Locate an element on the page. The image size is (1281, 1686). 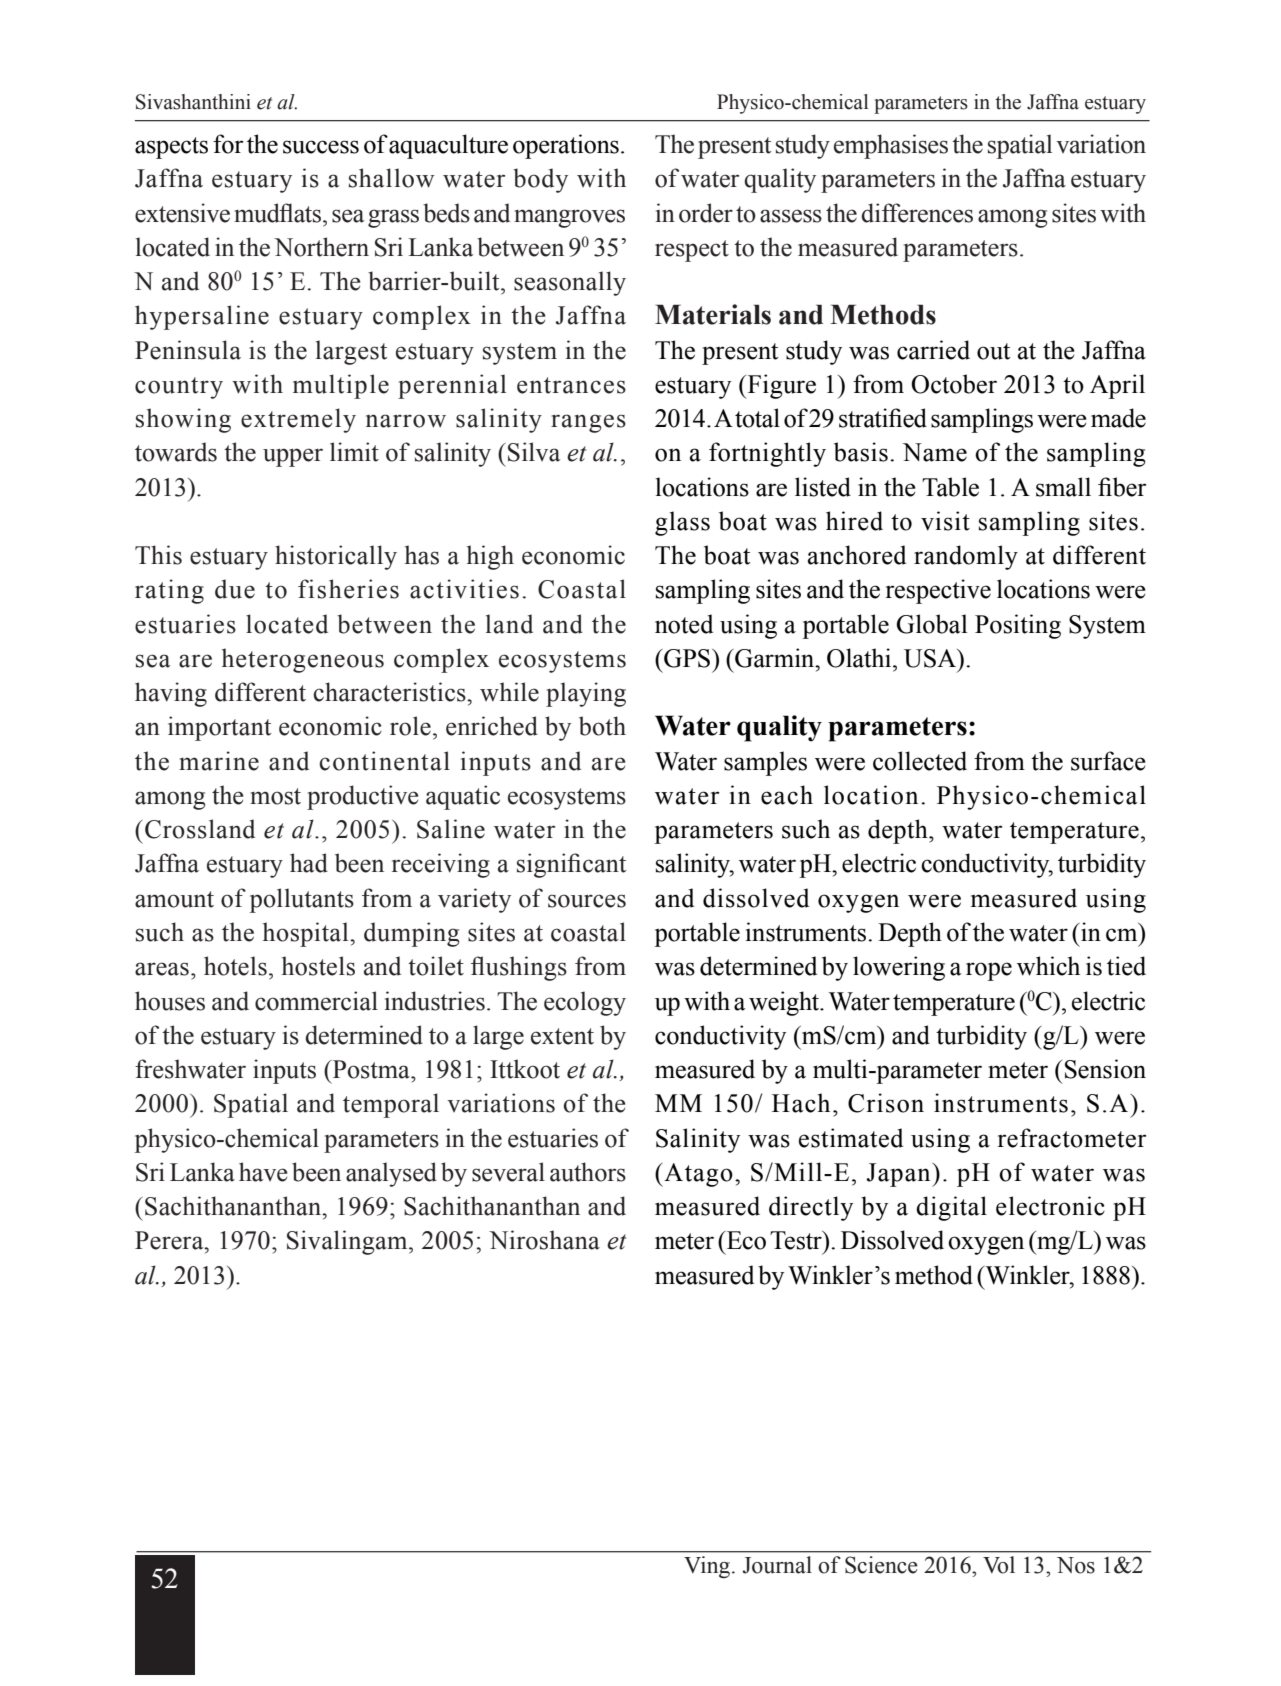
electronic is located at coordinates (1050, 1206).
